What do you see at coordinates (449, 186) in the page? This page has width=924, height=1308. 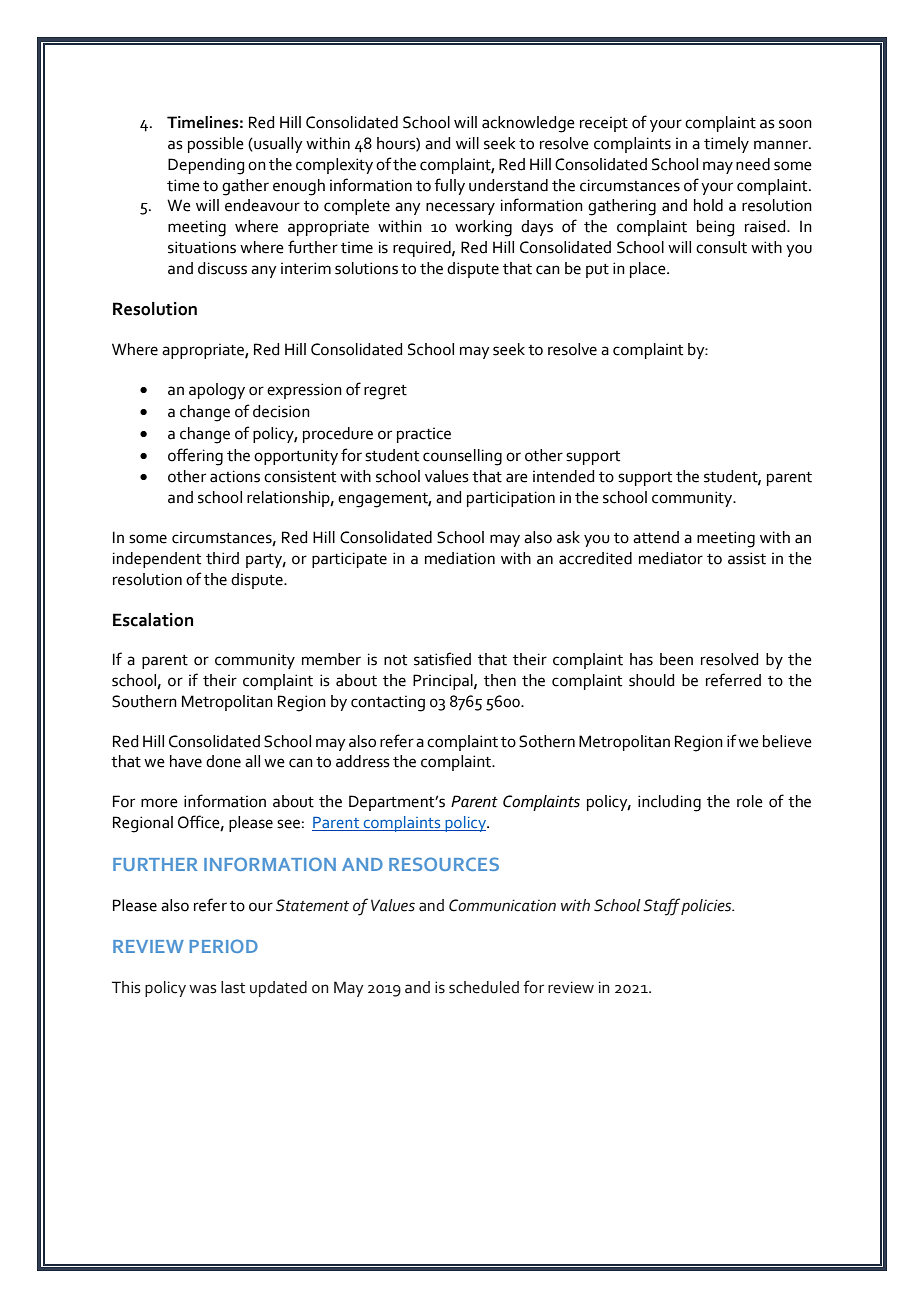 I see `fully` at bounding box center [449, 186].
